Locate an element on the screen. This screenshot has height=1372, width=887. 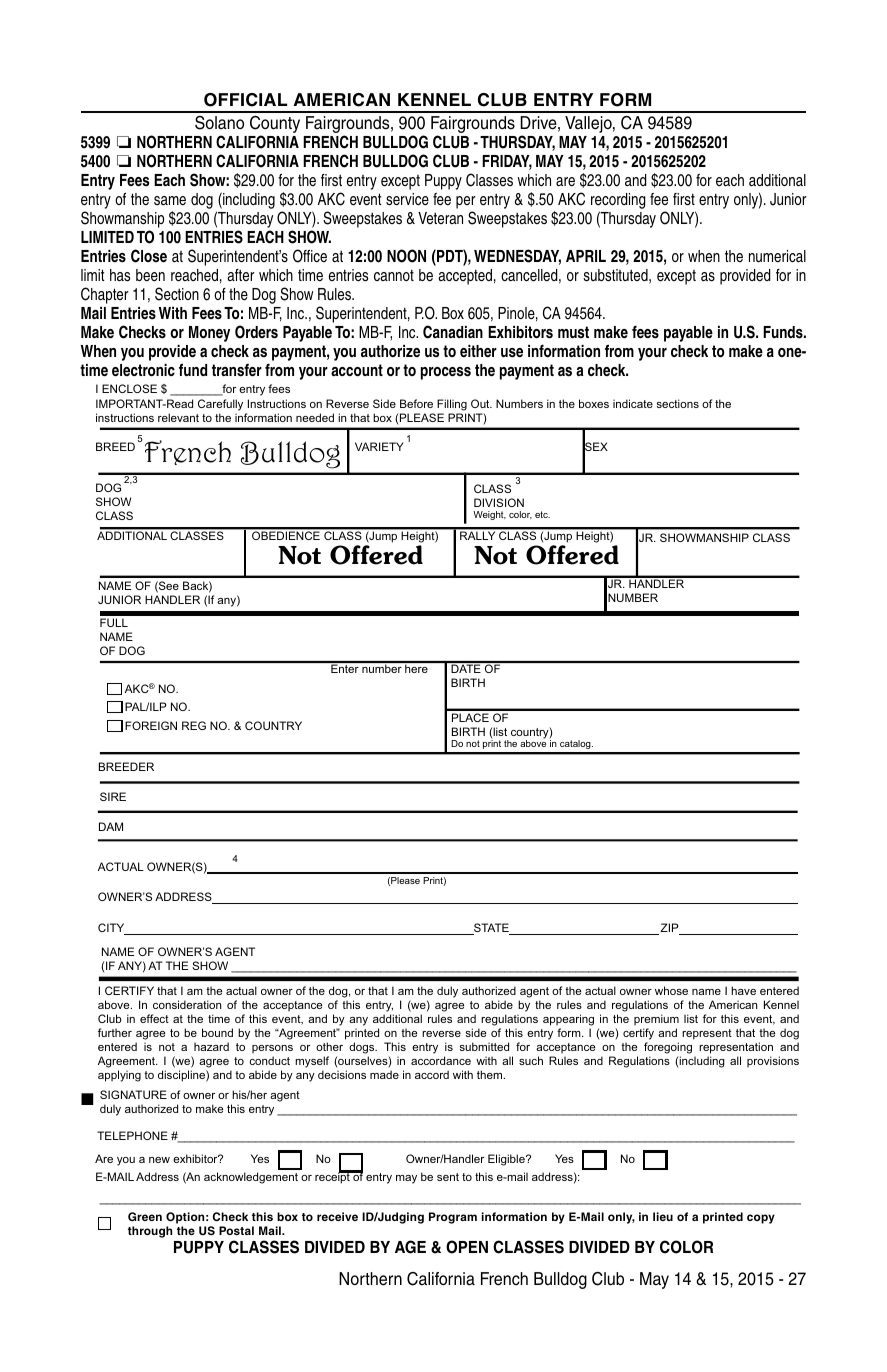
Weight is located at coordinates (489, 515).
